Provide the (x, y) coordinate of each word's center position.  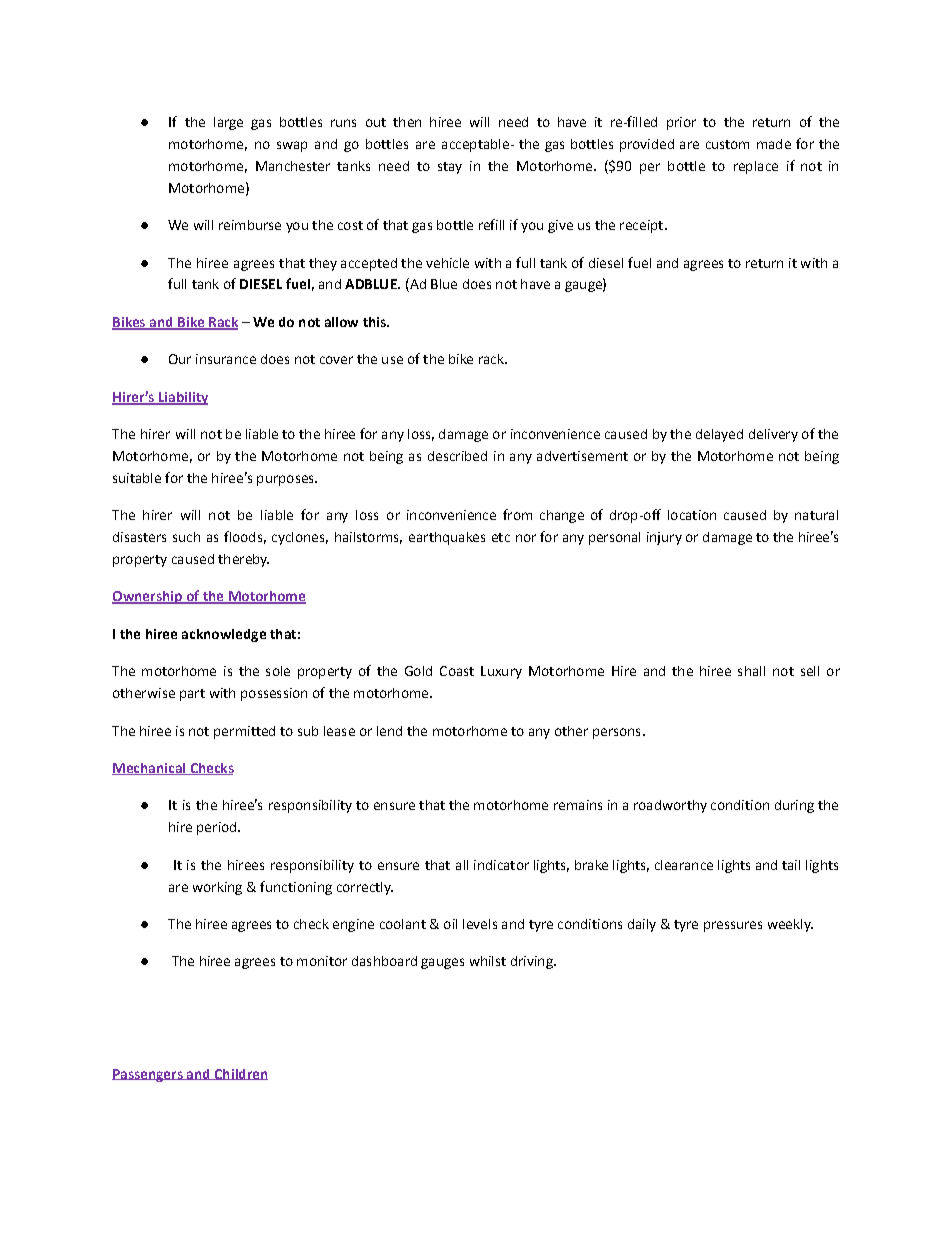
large (228, 123)
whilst (488, 961)
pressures (733, 926)
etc (501, 537)
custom (727, 144)
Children (240, 1074)
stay (450, 168)
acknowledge (224, 635)
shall (751, 671)
